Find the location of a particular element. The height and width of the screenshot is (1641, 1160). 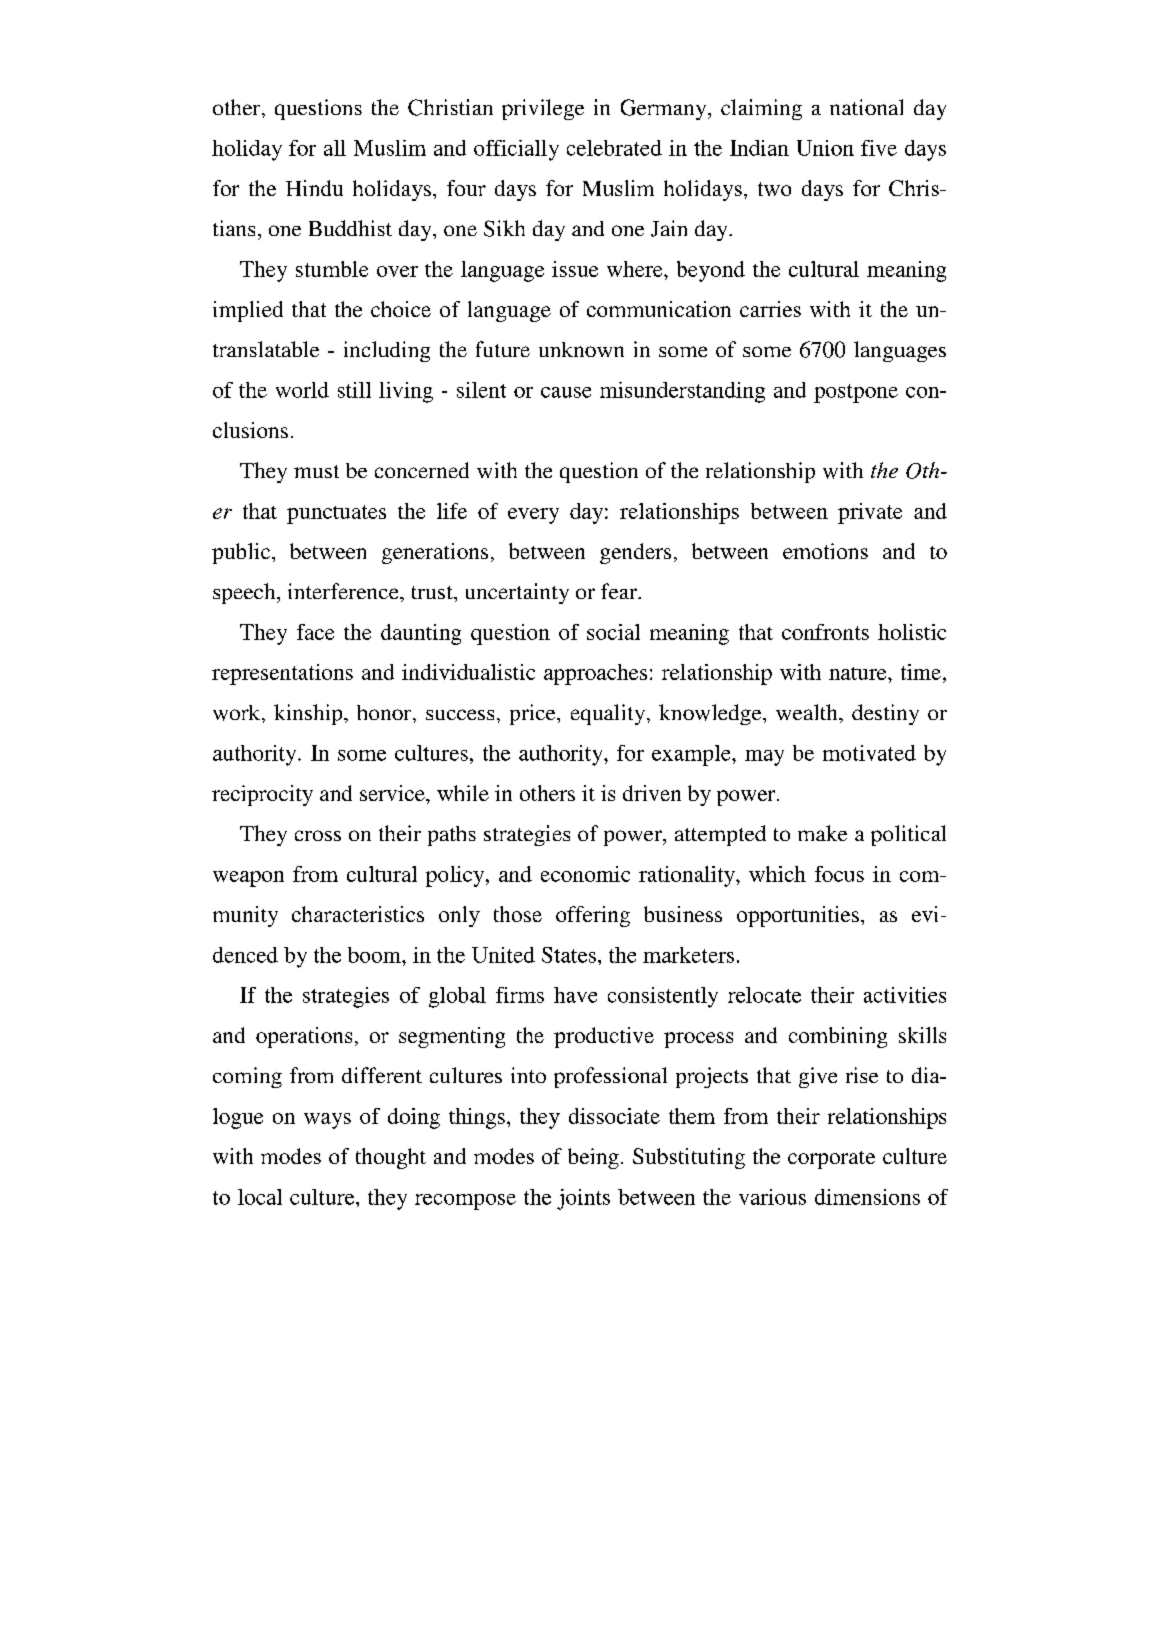

ways is located at coordinates (327, 1121).
